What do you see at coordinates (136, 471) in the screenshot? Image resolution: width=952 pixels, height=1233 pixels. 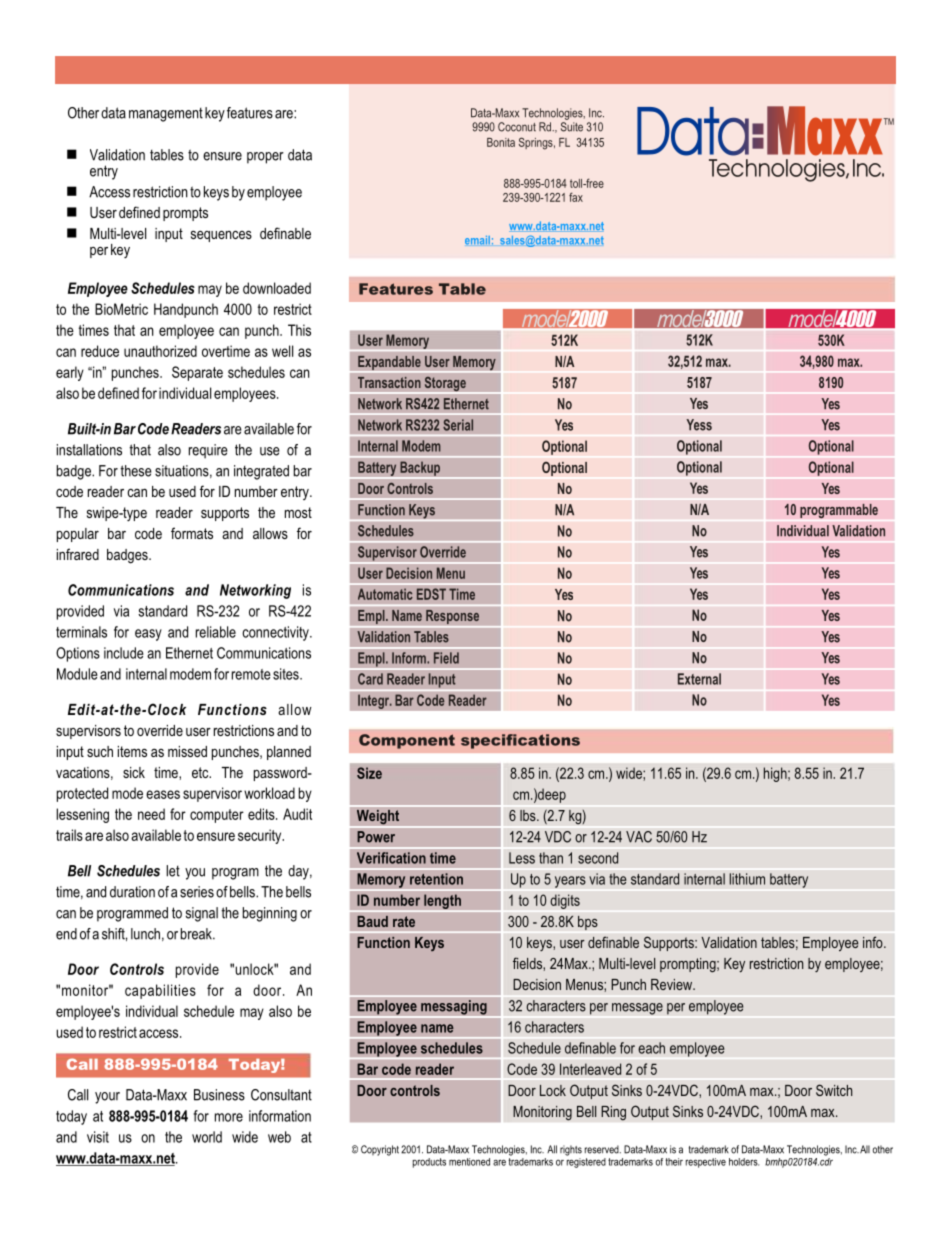 I see `these` at bounding box center [136, 471].
